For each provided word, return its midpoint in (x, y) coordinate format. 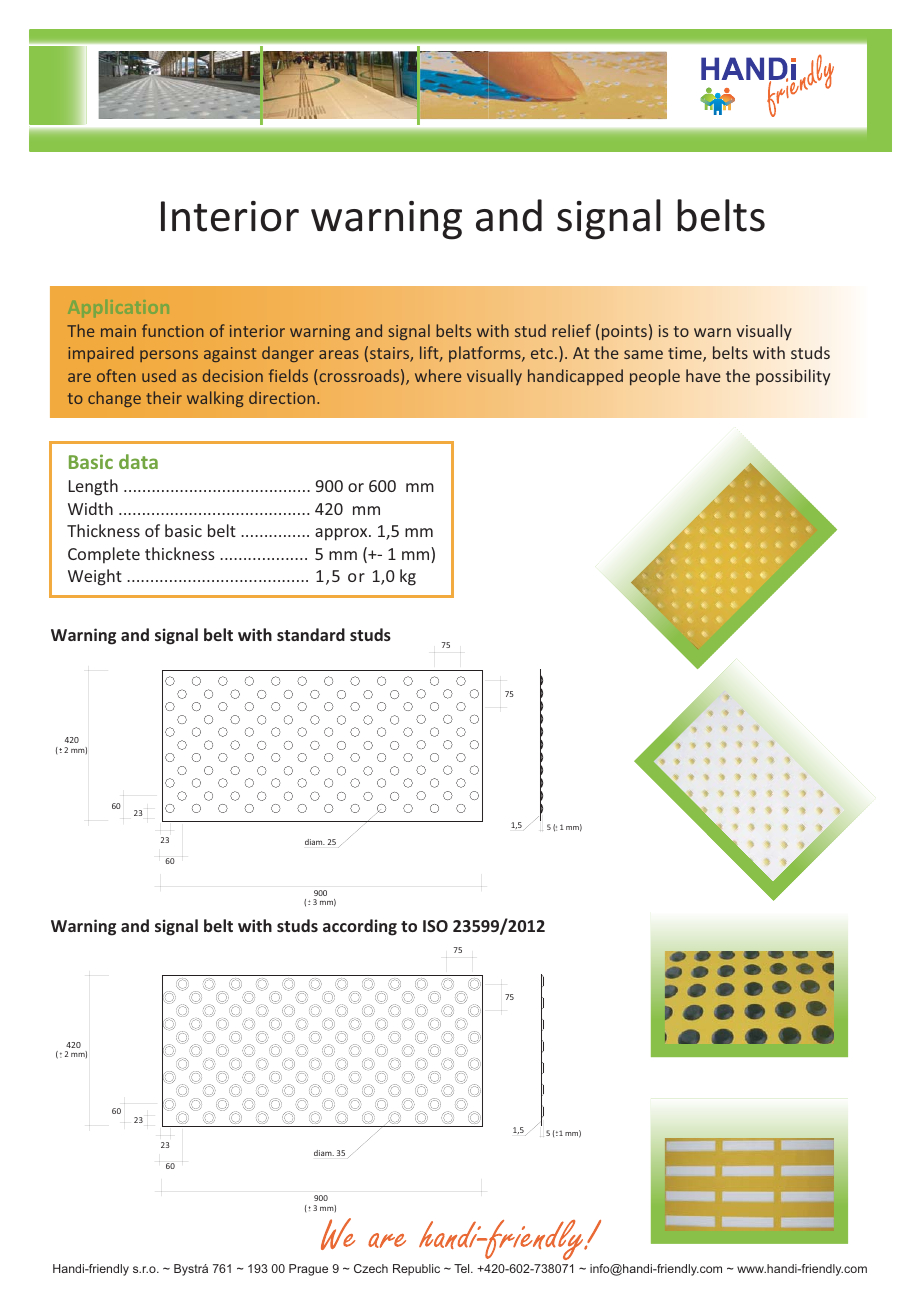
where (438, 375)
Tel (463, 1268)
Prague (308, 1270)
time (686, 354)
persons (169, 356)
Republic (416, 1270)
